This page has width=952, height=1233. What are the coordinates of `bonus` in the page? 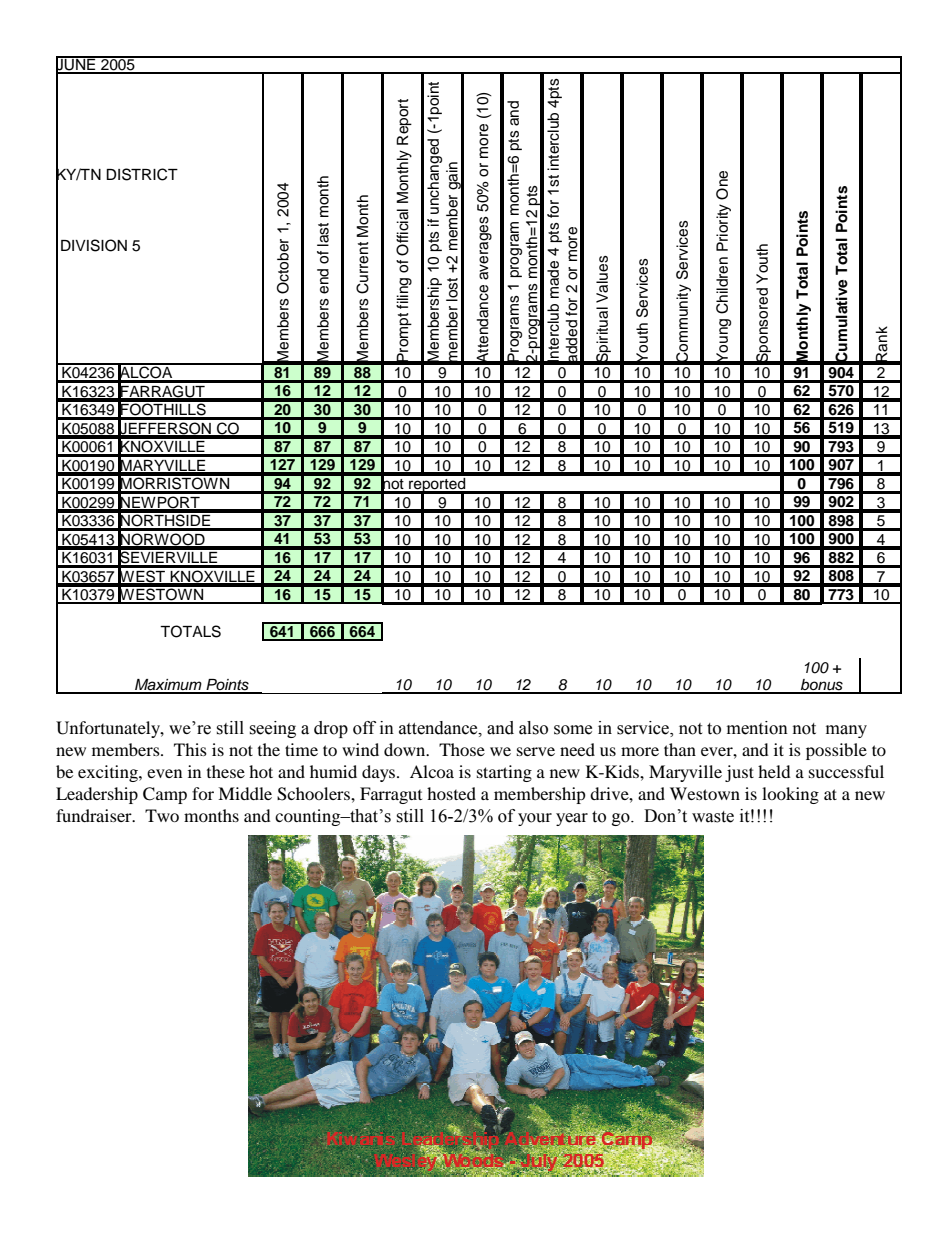 It's located at (822, 686).
